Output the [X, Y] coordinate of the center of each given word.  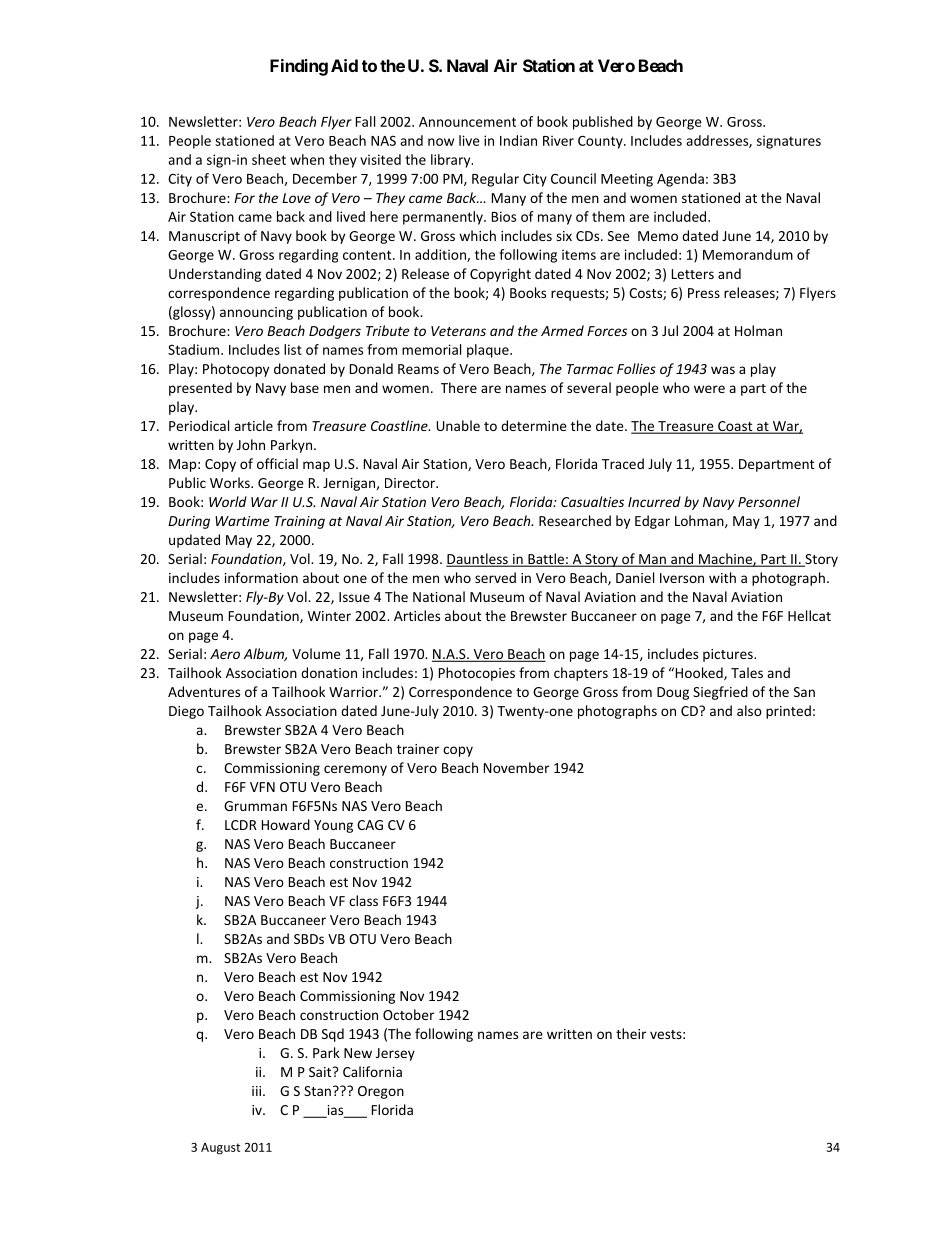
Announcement [467, 122]
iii [256, 1091]
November [516, 767]
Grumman [255, 806]
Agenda [680, 180]
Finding [299, 67]
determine [534, 425]
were [709, 389]
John [251, 444]
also [749, 710]
